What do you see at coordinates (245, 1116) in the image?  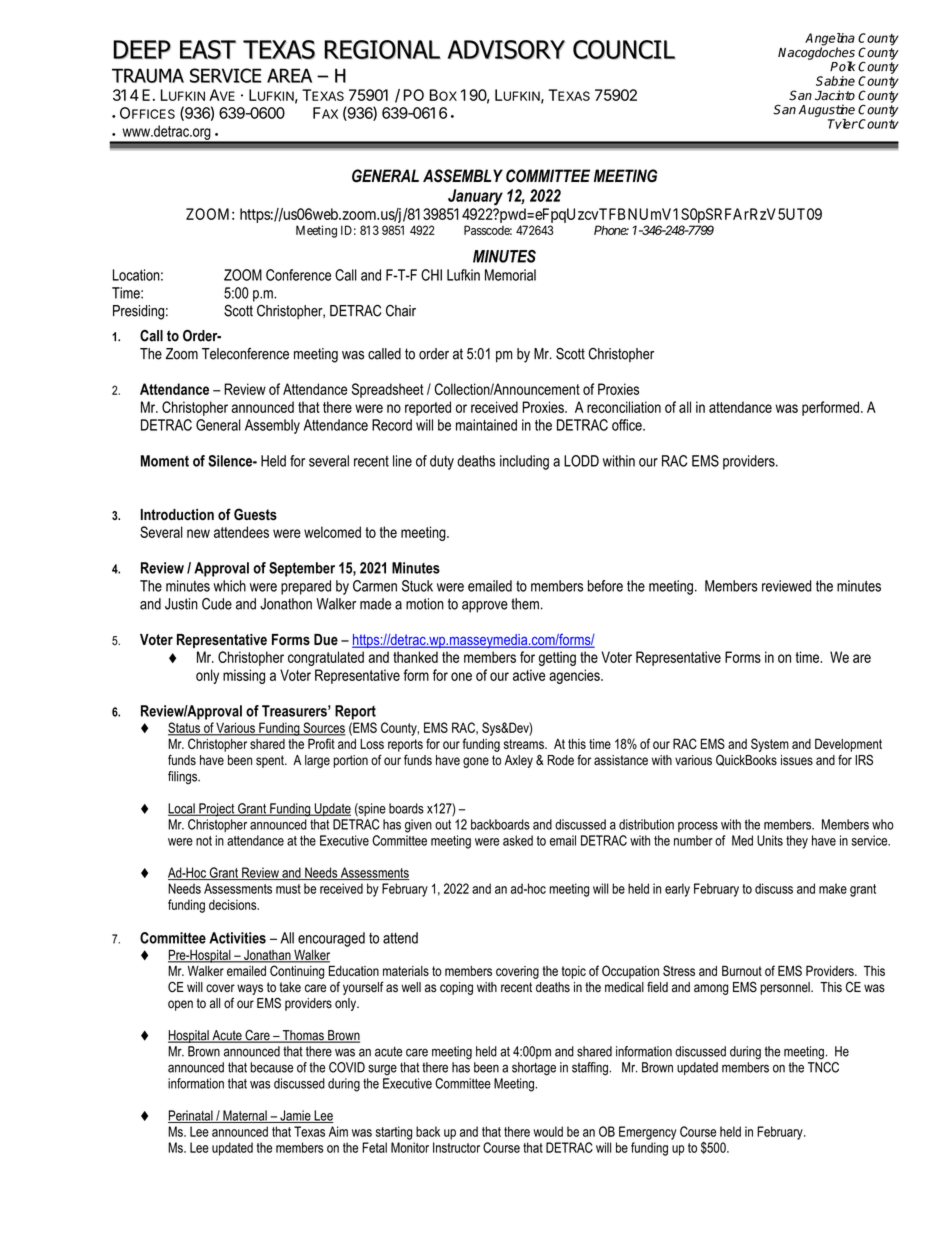 I see `Maternal` at bounding box center [245, 1116].
